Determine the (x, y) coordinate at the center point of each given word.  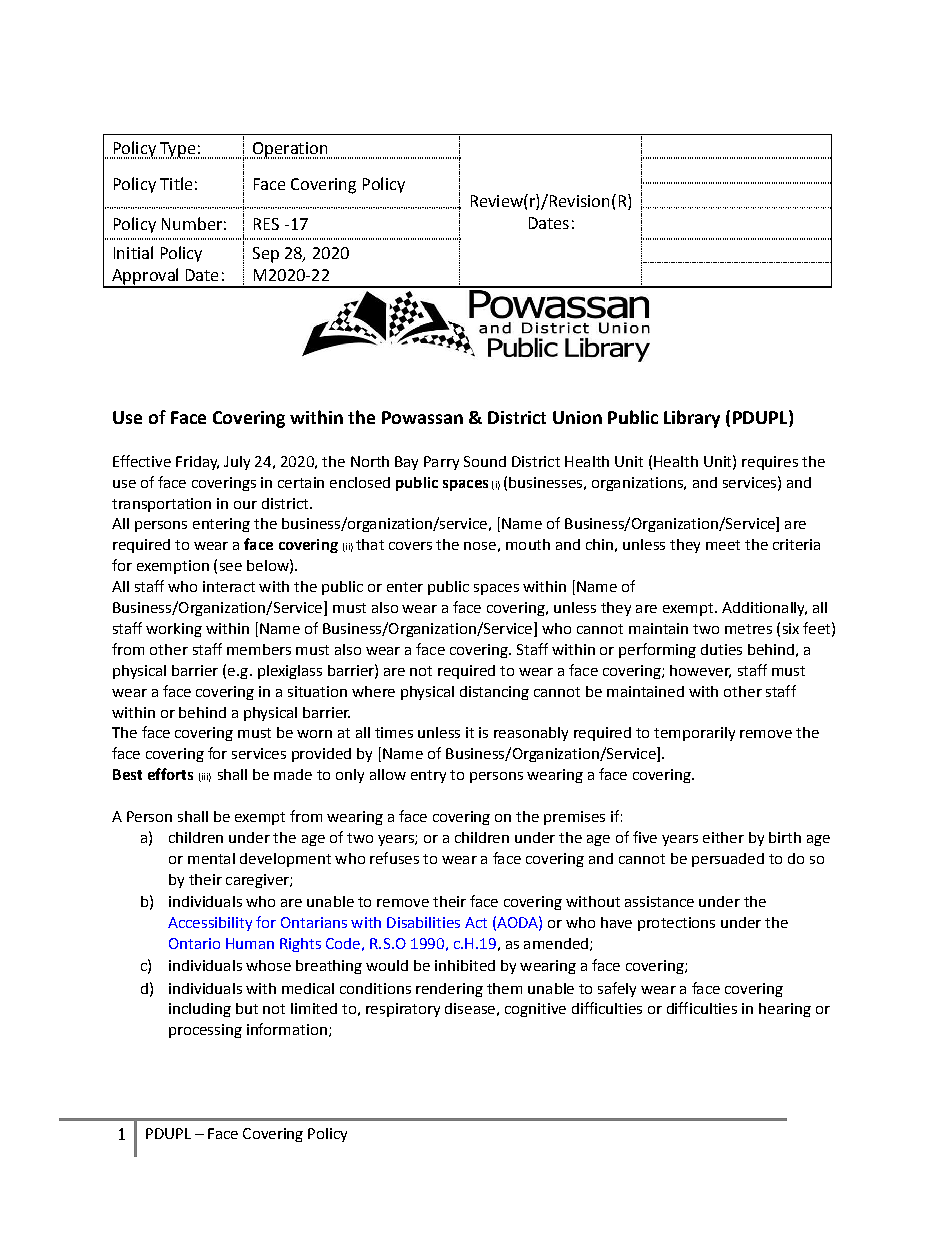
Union (577, 417)
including (200, 1010)
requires (770, 463)
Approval (145, 277)
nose (480, 546)
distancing (494, 693)
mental (211, 858)
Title (176, 183)
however (700, 671)
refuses (394, 858)
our (245, 505)
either (723, 837)
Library (692, 419)
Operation (290, 150)
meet (723, 545)
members (259, 649)
